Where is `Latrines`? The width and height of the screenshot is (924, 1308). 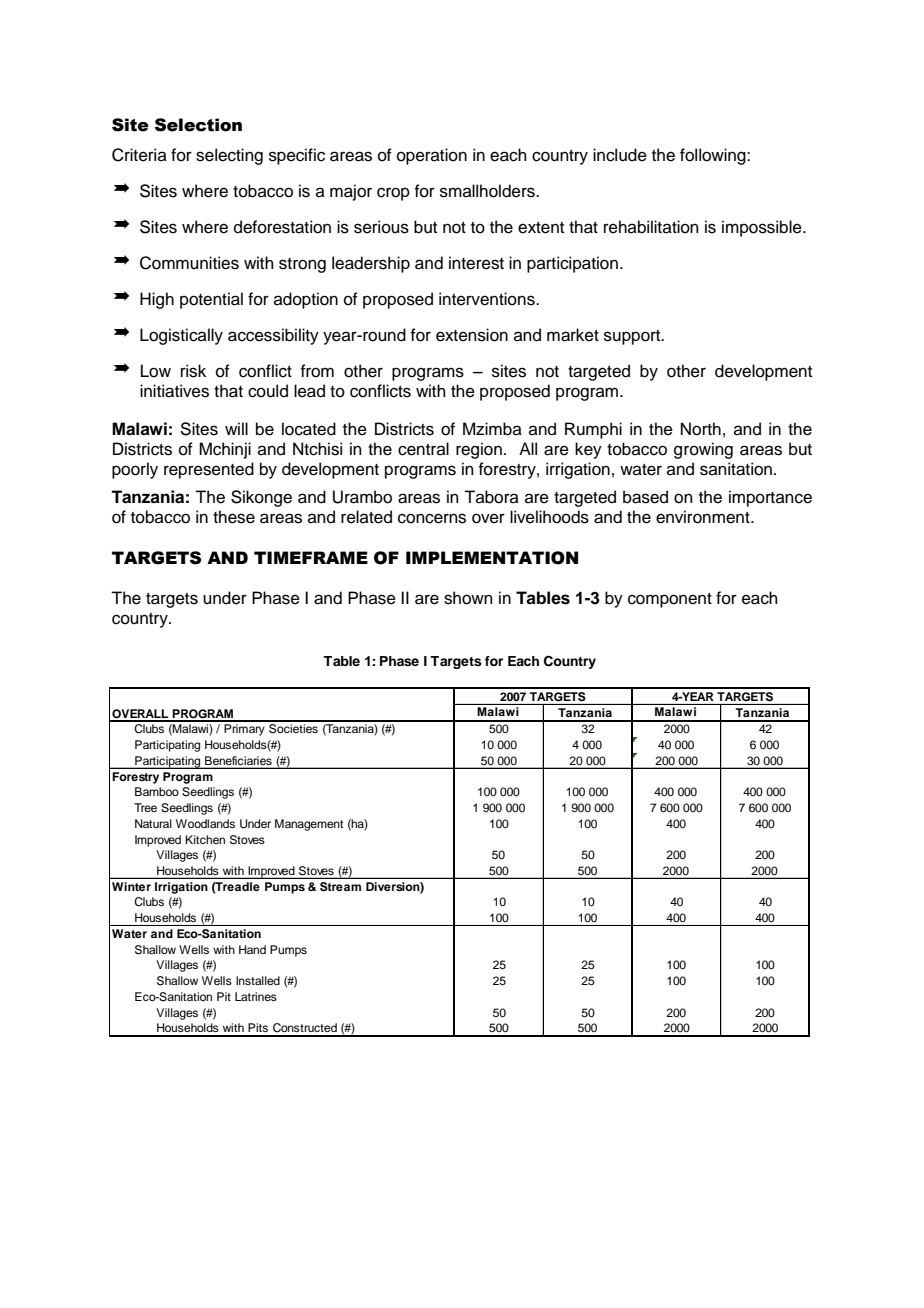 Latrines is located at coordinates (256, 996).
